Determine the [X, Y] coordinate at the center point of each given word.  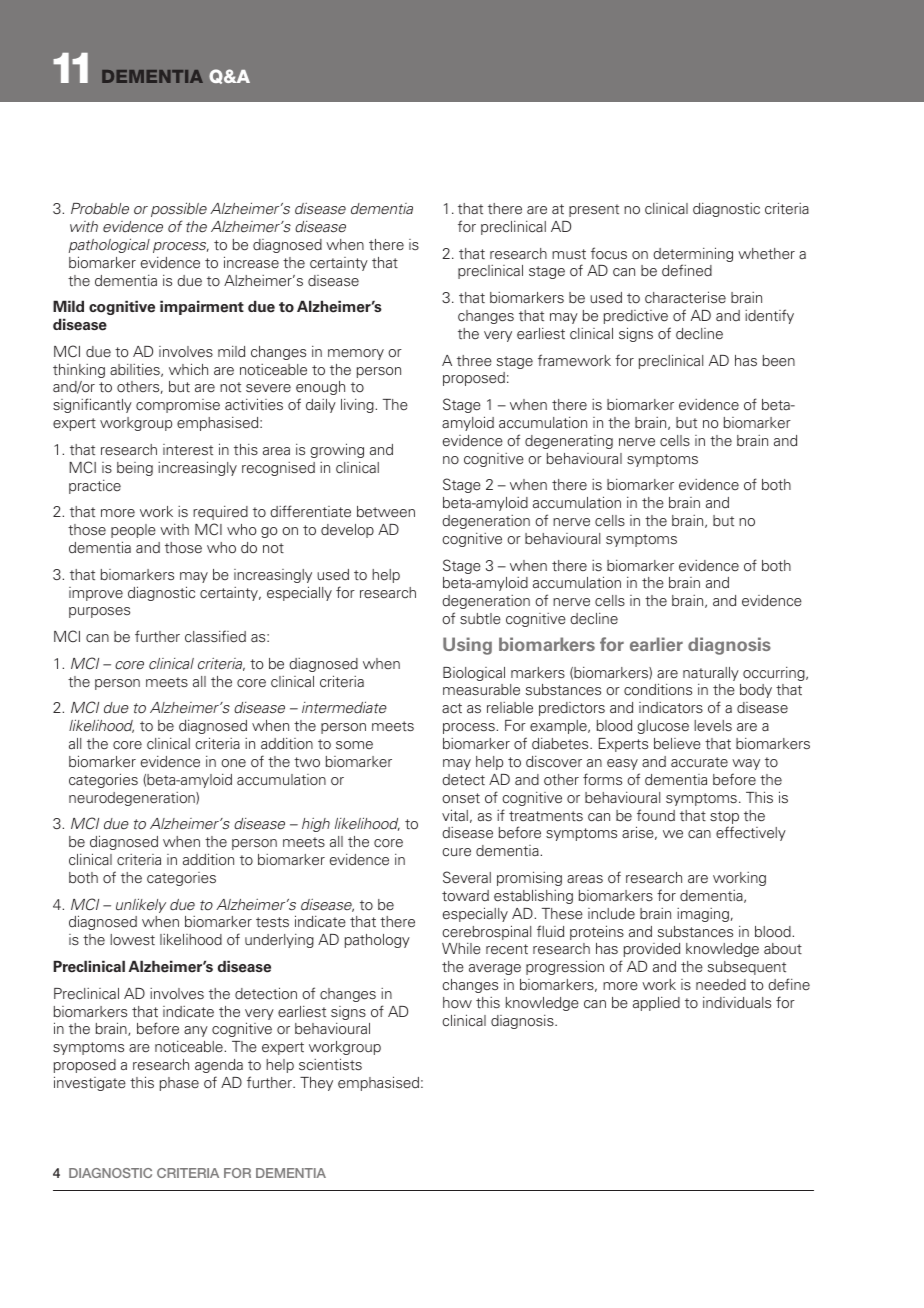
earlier [656, 644]
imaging [703, 915]
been [779, 361]
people [133, 531]
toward [465, 896]
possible [179, 209]
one [233, 763]
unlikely [141, 905]
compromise [178, 406]
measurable [481, 690]
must [569, 254]
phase [179, 1084]
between [386, 512]
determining [693, 256]
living [358, 406]
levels [713, 725]
